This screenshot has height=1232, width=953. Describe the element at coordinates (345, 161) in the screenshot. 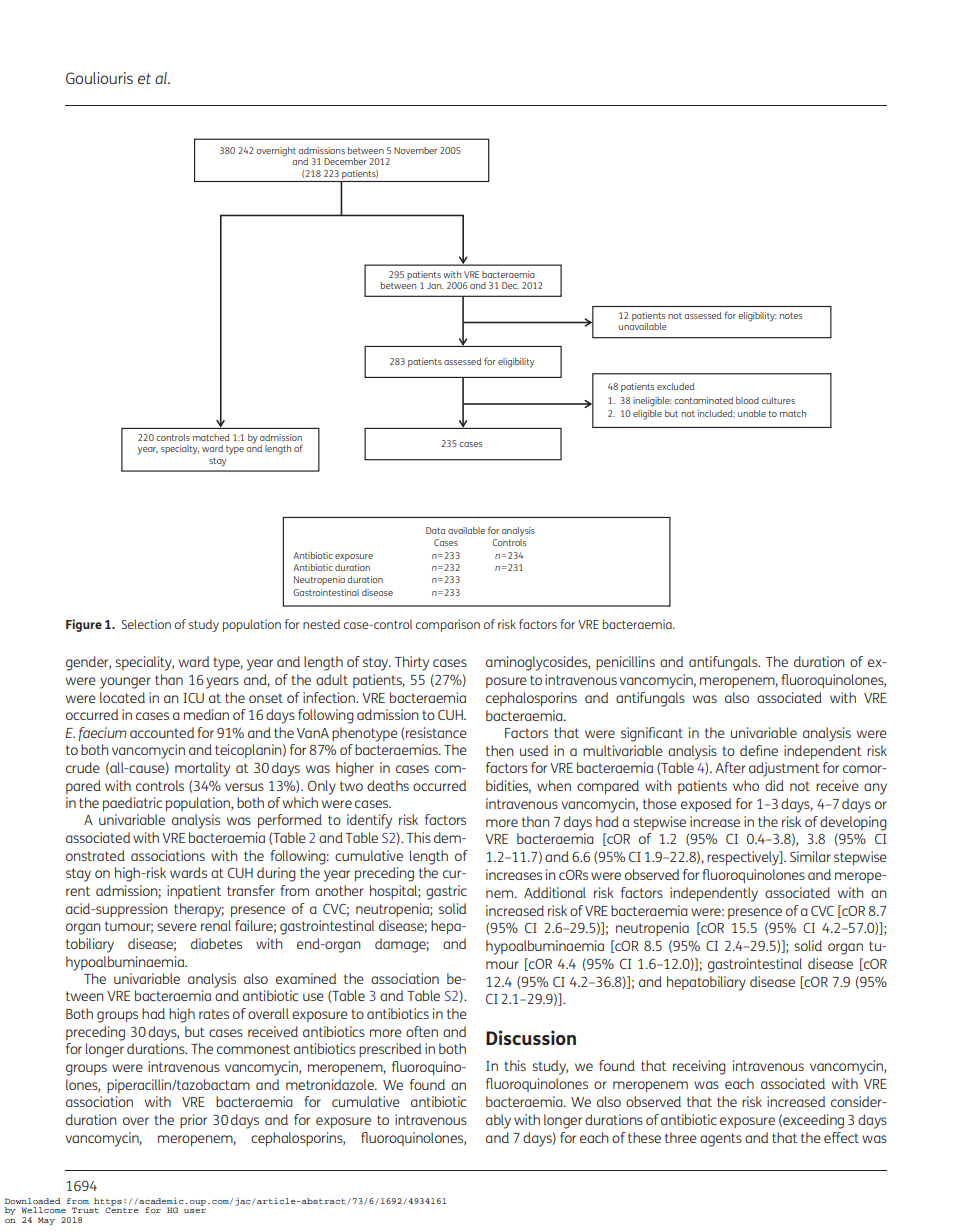

I see `December` at that location.
